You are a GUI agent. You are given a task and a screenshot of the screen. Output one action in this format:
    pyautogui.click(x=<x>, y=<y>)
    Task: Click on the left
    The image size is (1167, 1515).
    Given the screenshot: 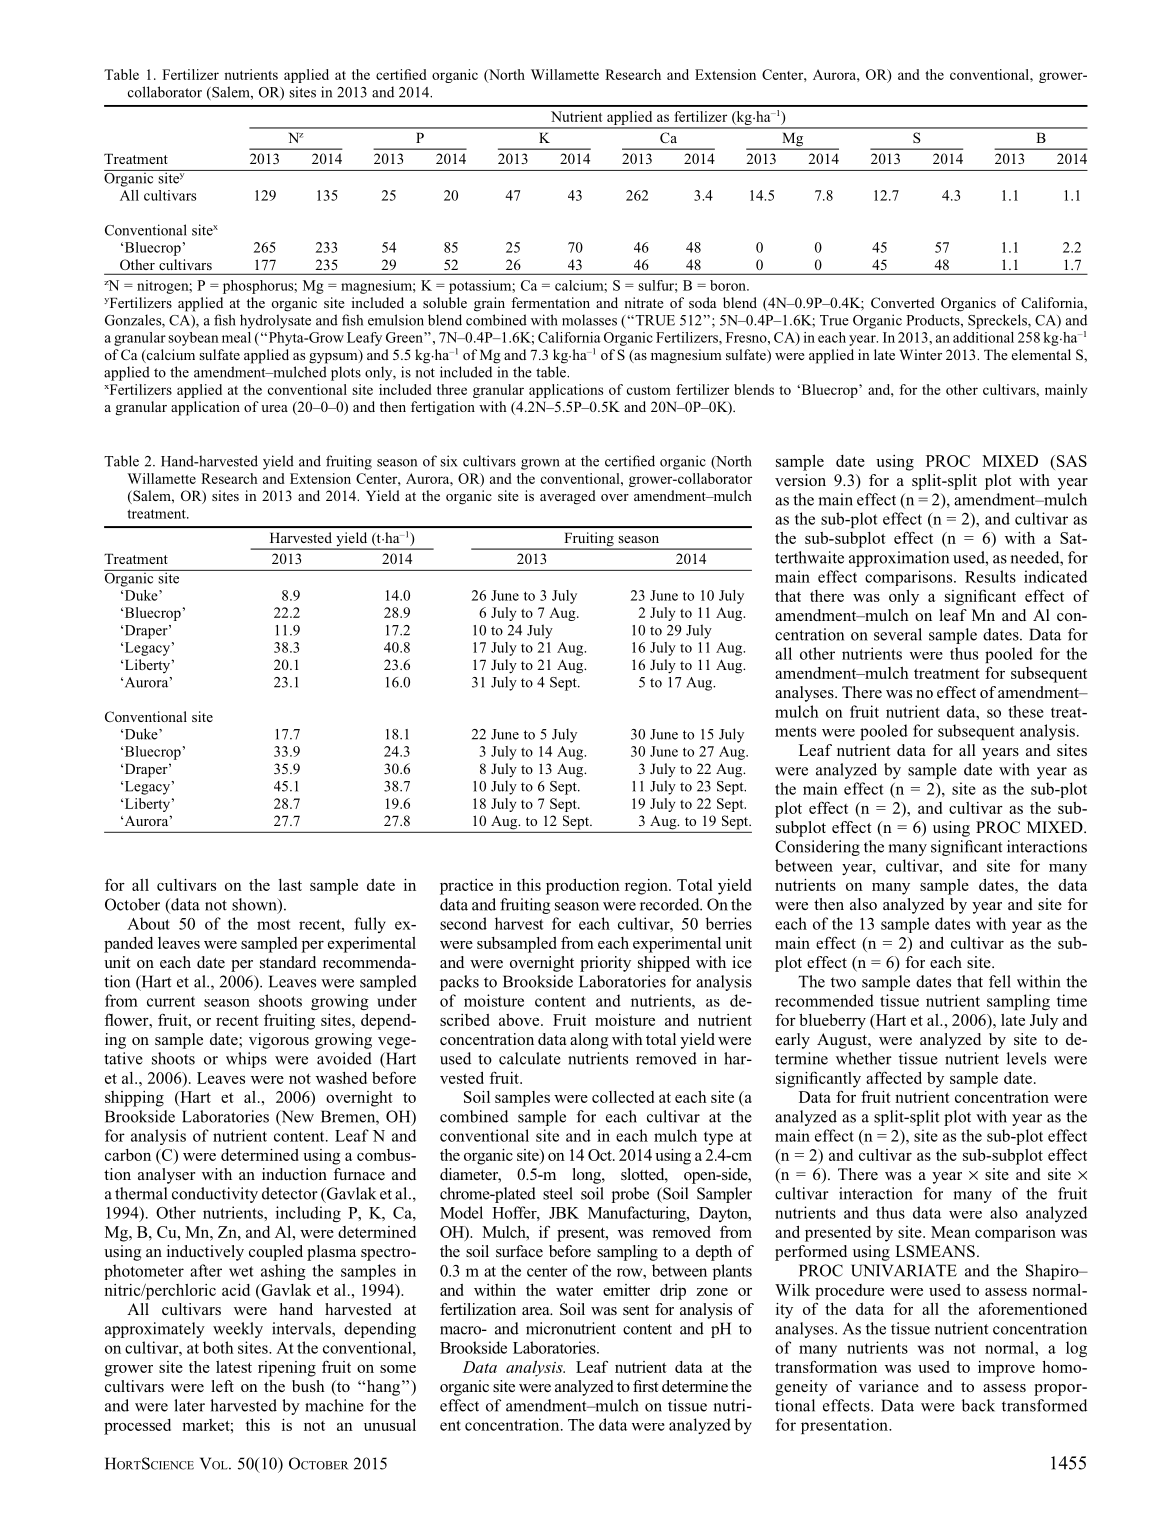 What is the action you would take?
    pyautogui.click(x=222, y=1386)
